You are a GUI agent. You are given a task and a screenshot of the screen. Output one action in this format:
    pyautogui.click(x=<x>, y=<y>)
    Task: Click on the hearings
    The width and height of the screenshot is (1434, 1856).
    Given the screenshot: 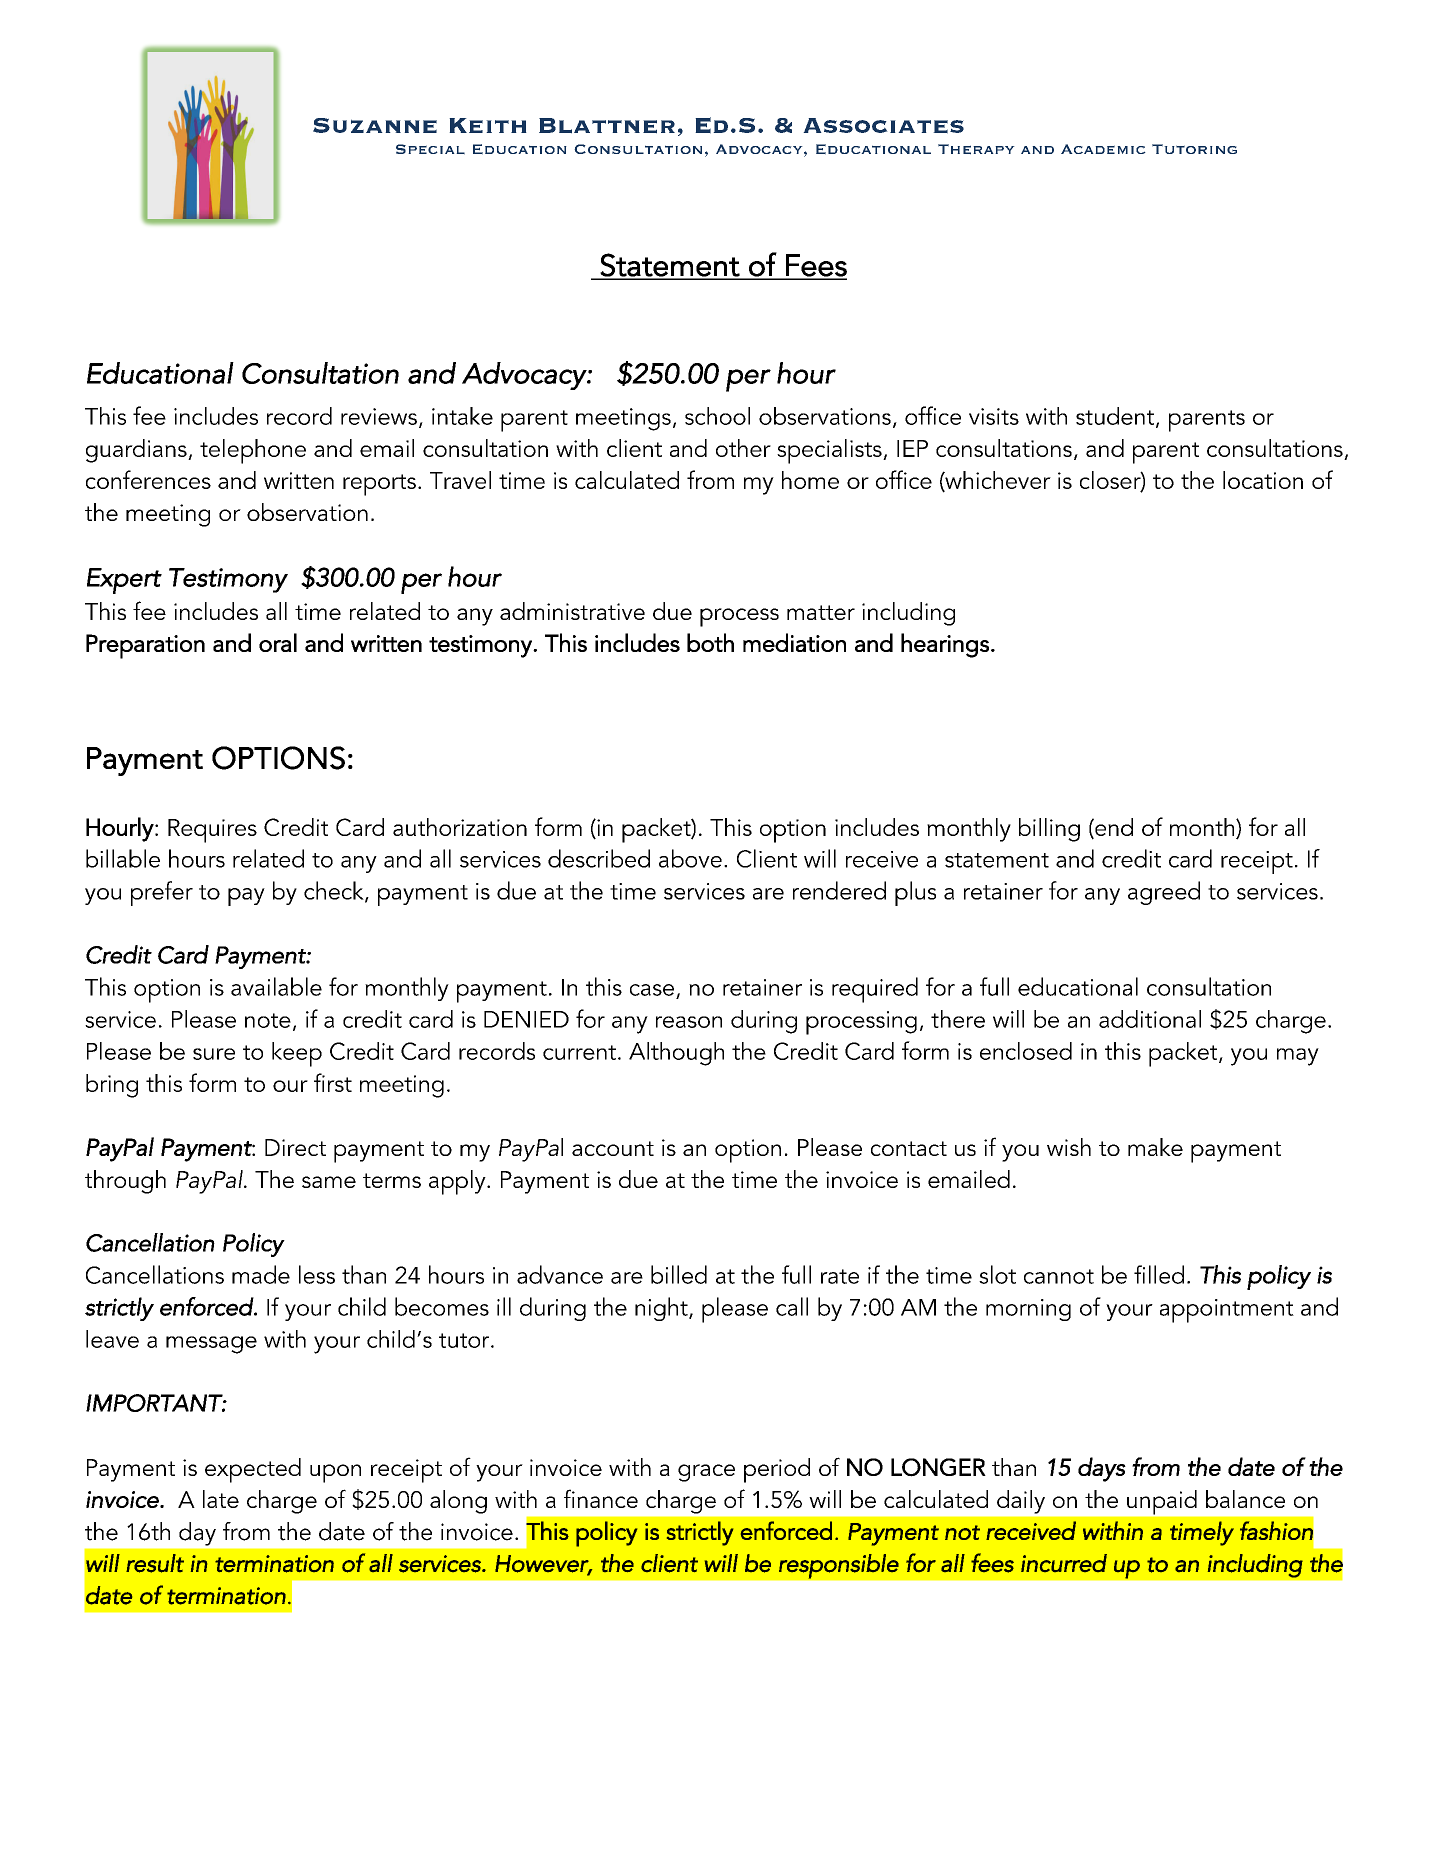 What is the action you would take?
    pyautogui.click(x=945, y=645)
